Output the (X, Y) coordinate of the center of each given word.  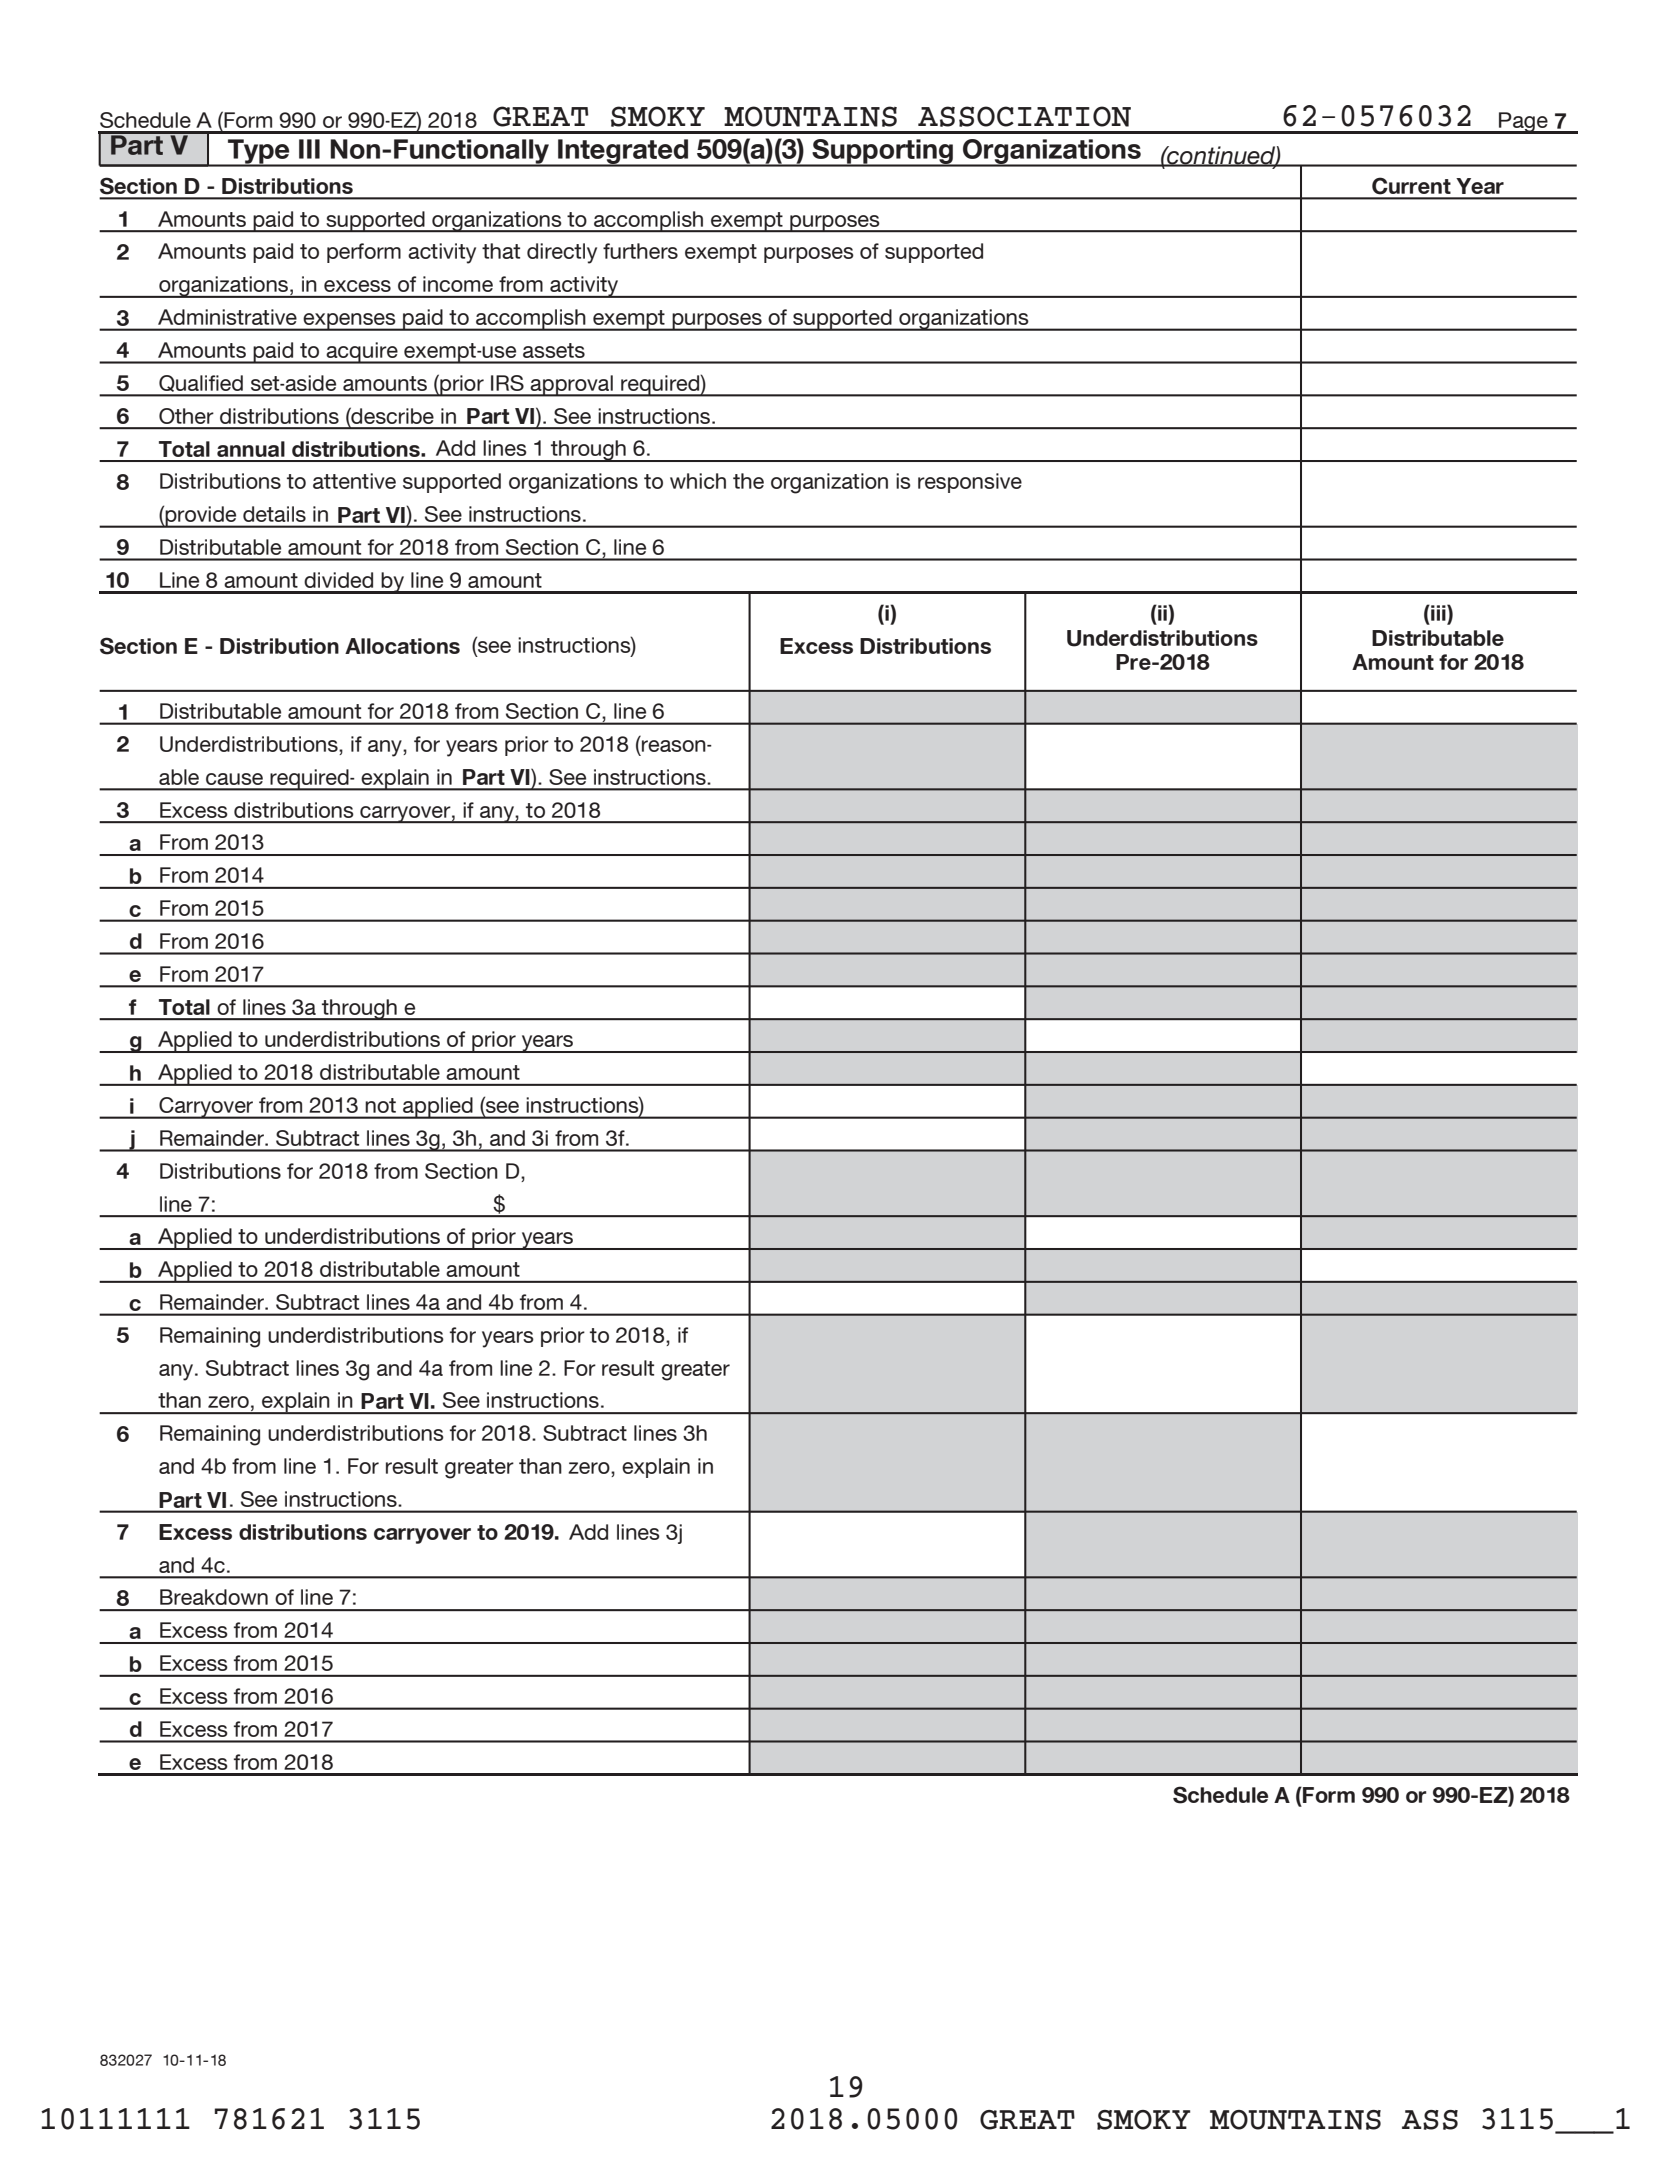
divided (338, 580)
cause (234, 779)
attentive (354, 481)
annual (251, 449)
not (380, 1105)
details (274, 514)
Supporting (882, 152)
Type (259, 152)
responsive (970, 483)
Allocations (402, 646)
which (698, 481)
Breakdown (214, 1597)
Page (1523, 123)
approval (572, 386)
